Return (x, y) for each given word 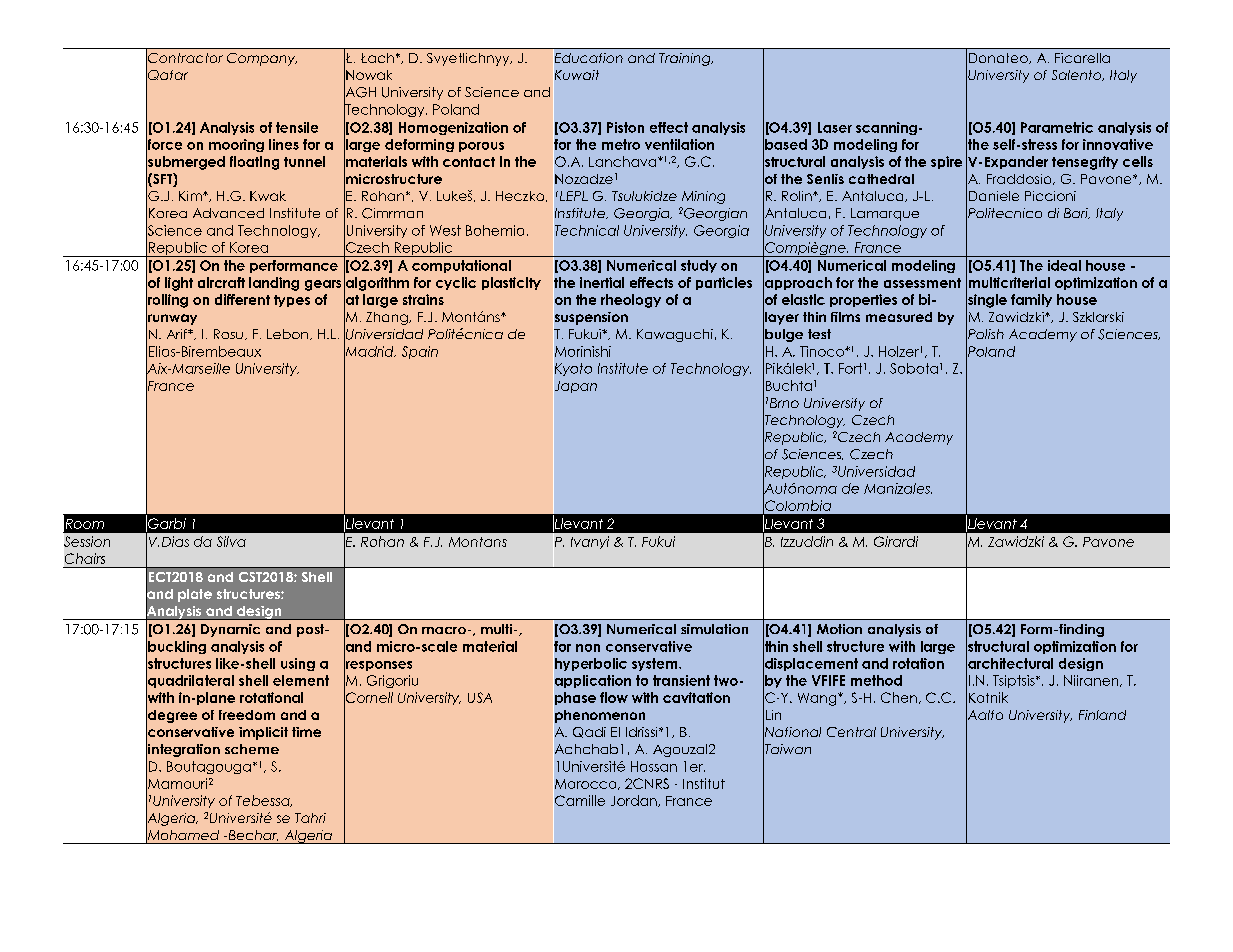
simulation (714, 629)
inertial (602, 282)
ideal (1064, 265)
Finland (1102, 715)
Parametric (1057, 127)
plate (195, 595)
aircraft (221, 282)
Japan (575, 387)
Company (262, 59)
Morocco (586, 783)
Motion (839, 629)
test (819, 334)
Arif (178, 334)
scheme (252, 749)
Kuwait (576, 75)
